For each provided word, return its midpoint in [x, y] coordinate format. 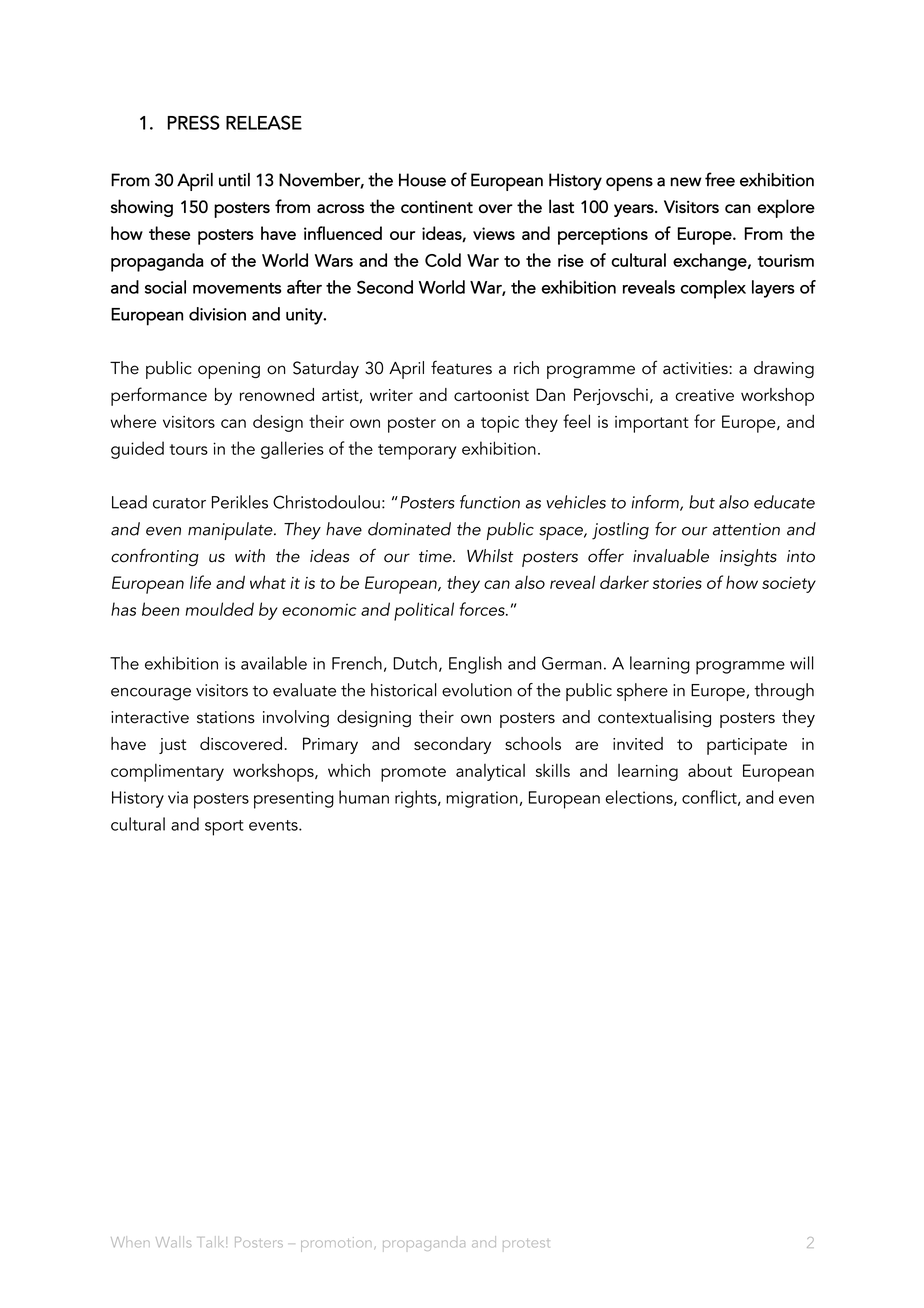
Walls [174, 1241]
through [784, 692]
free [720, 179]
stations [226, 717]
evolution [477, 690]
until [234, 180]
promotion [336, 1244]
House [422, 180]
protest [526, 1243]
